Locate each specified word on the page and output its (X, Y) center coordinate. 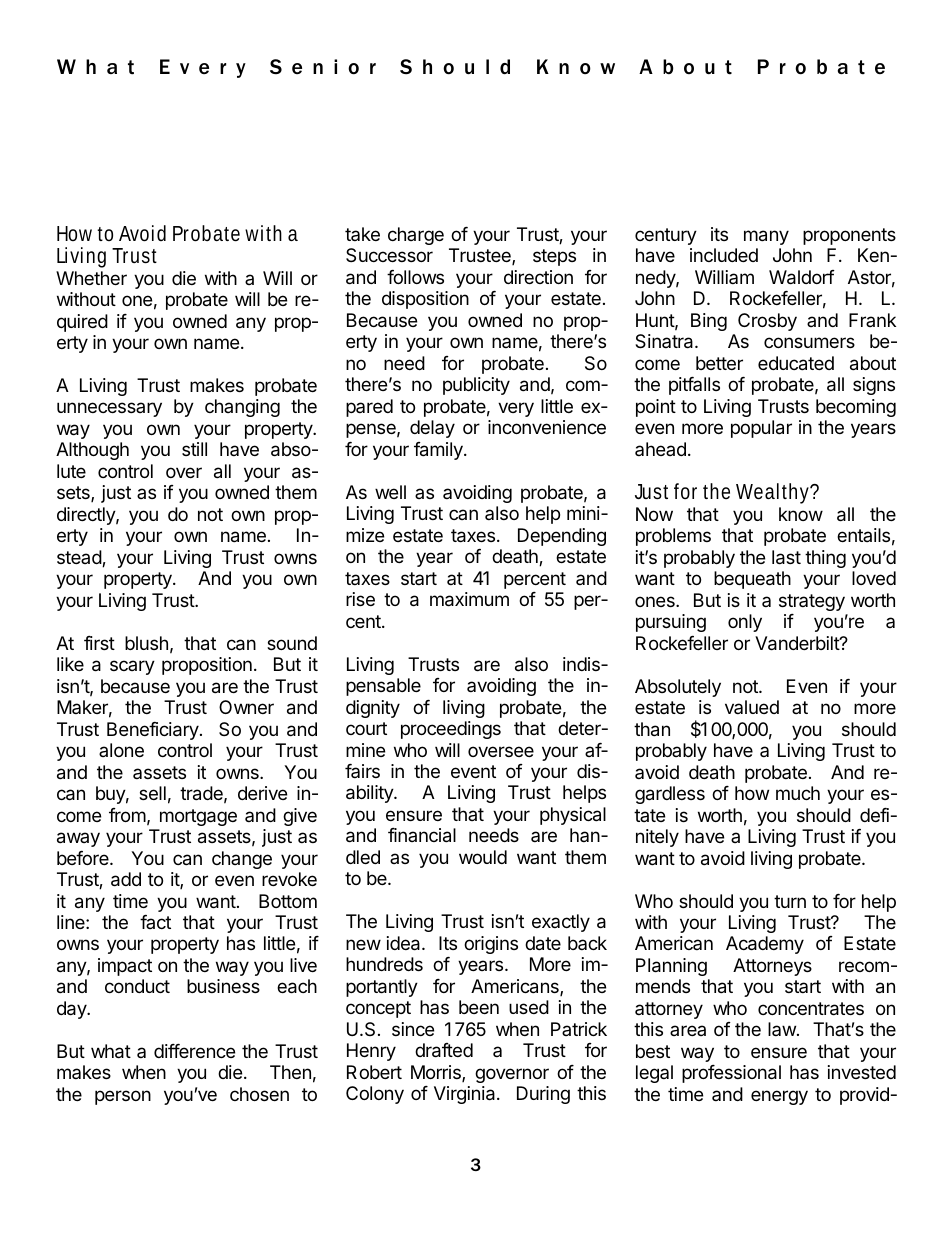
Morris (437, 1073)
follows (415, 277)
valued (752, 707)
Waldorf (802, 277)
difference (194, 1051)
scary (132, 667)
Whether (91, 278)
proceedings (451, 730)
